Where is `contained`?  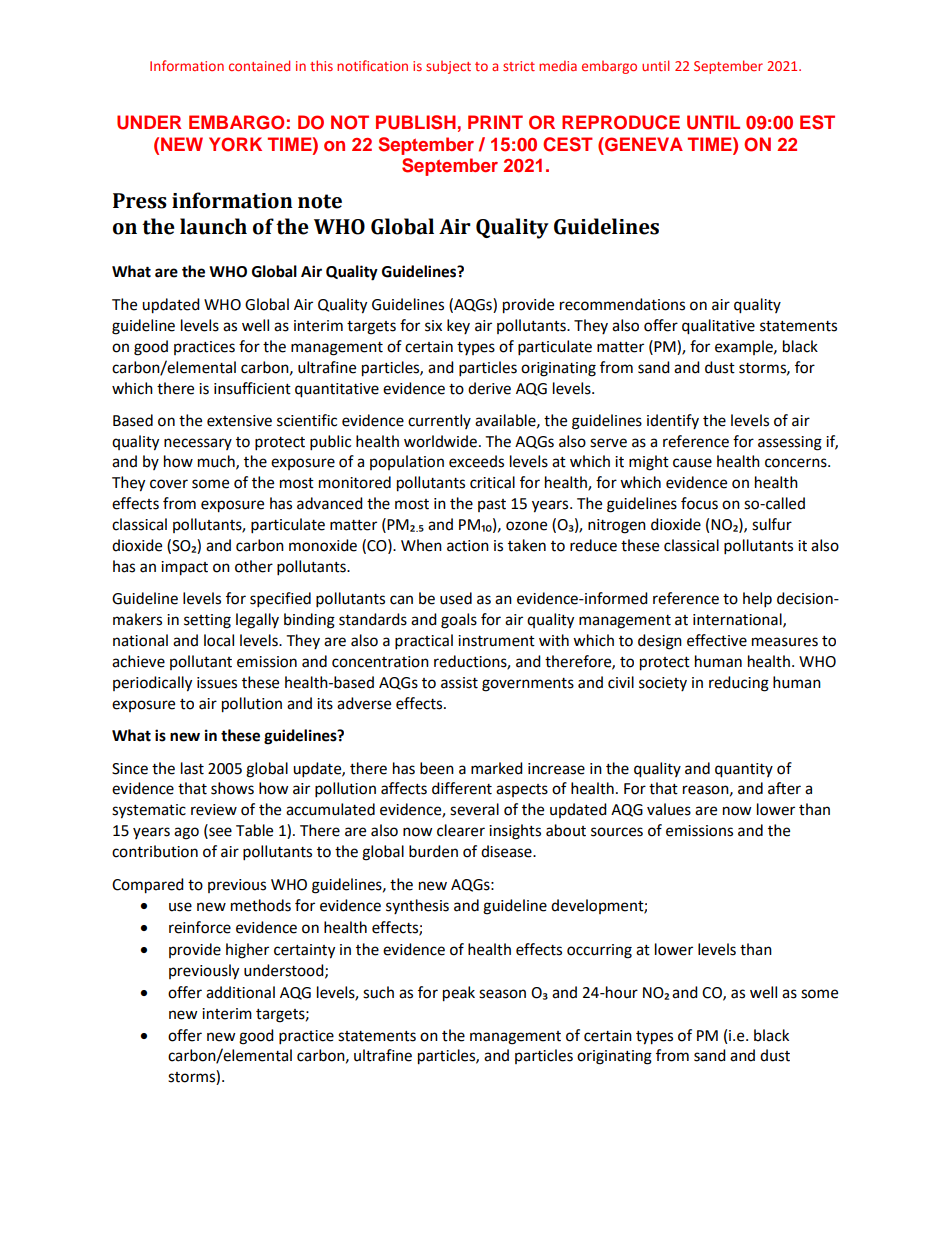
contained is located at coordinates (259, 65).
